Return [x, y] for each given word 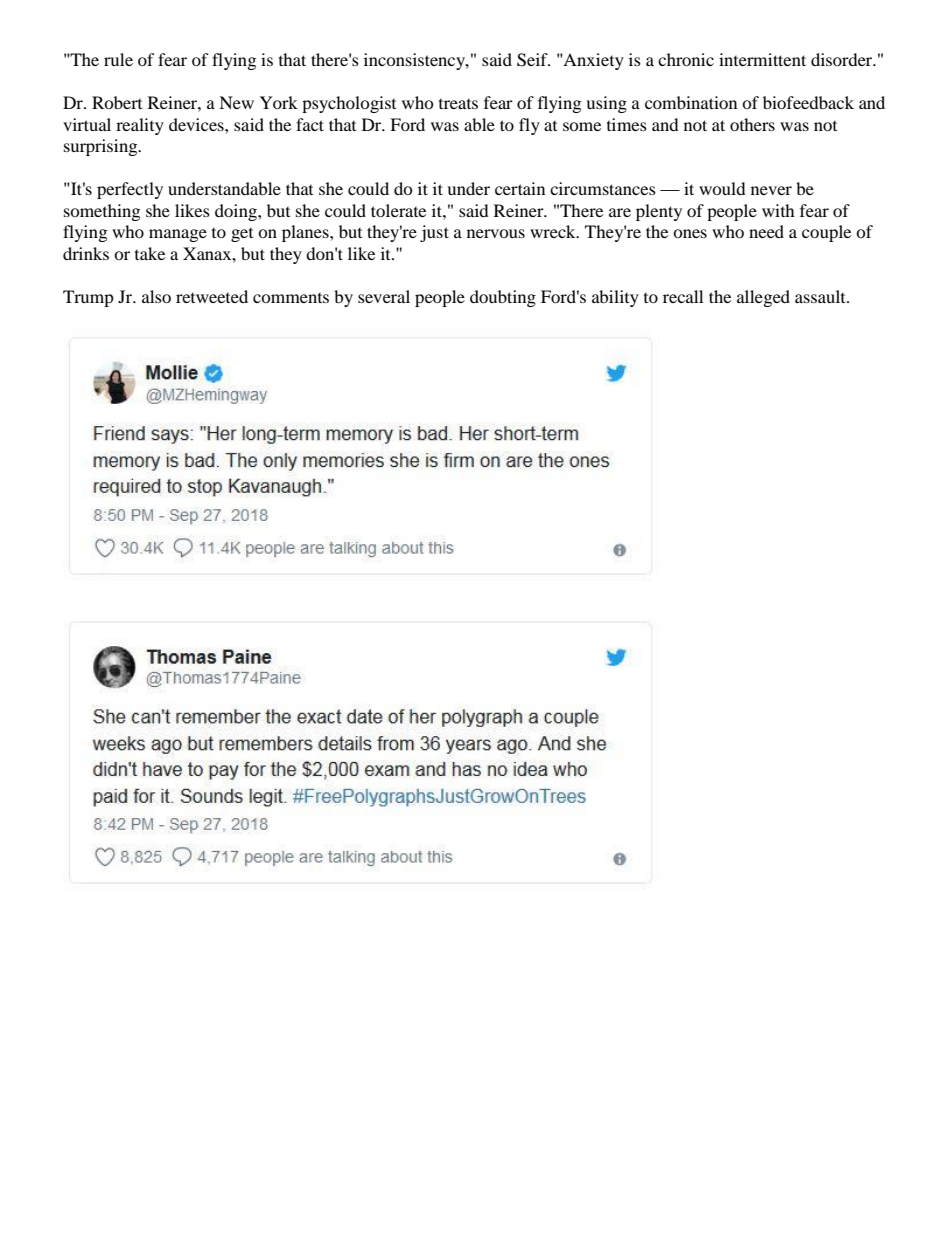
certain [520, 188]
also [156, 296]
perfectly [130, 190]
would [722, 188]
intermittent [762, 59]
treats [458, 104]
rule [118, 59]
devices [197, 124]
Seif [533, 60]
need [766, 231]
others [752, 124]
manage [178, 235]
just [434, 233]
